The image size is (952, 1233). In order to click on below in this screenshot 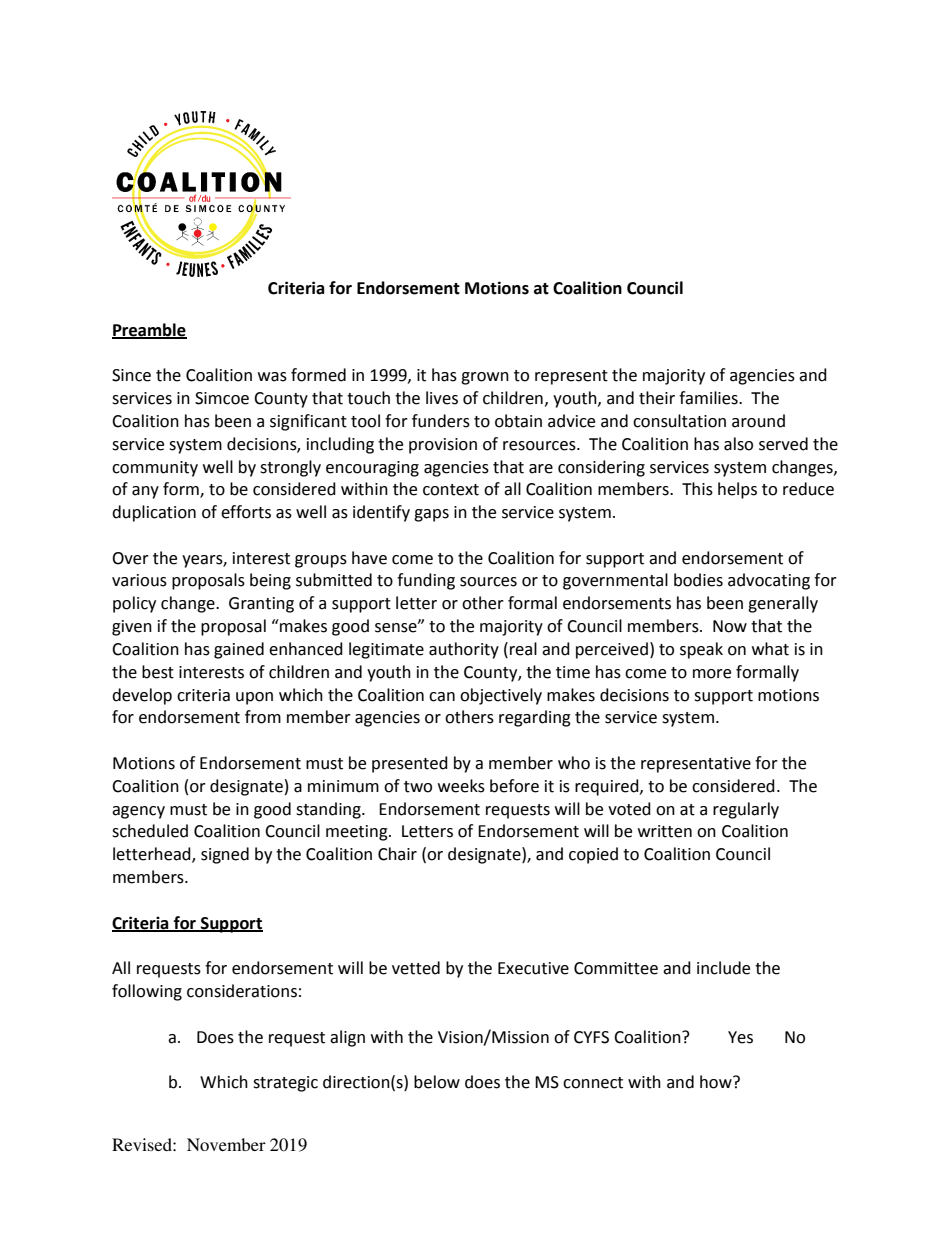, I will do `click(437, 1082)`.
